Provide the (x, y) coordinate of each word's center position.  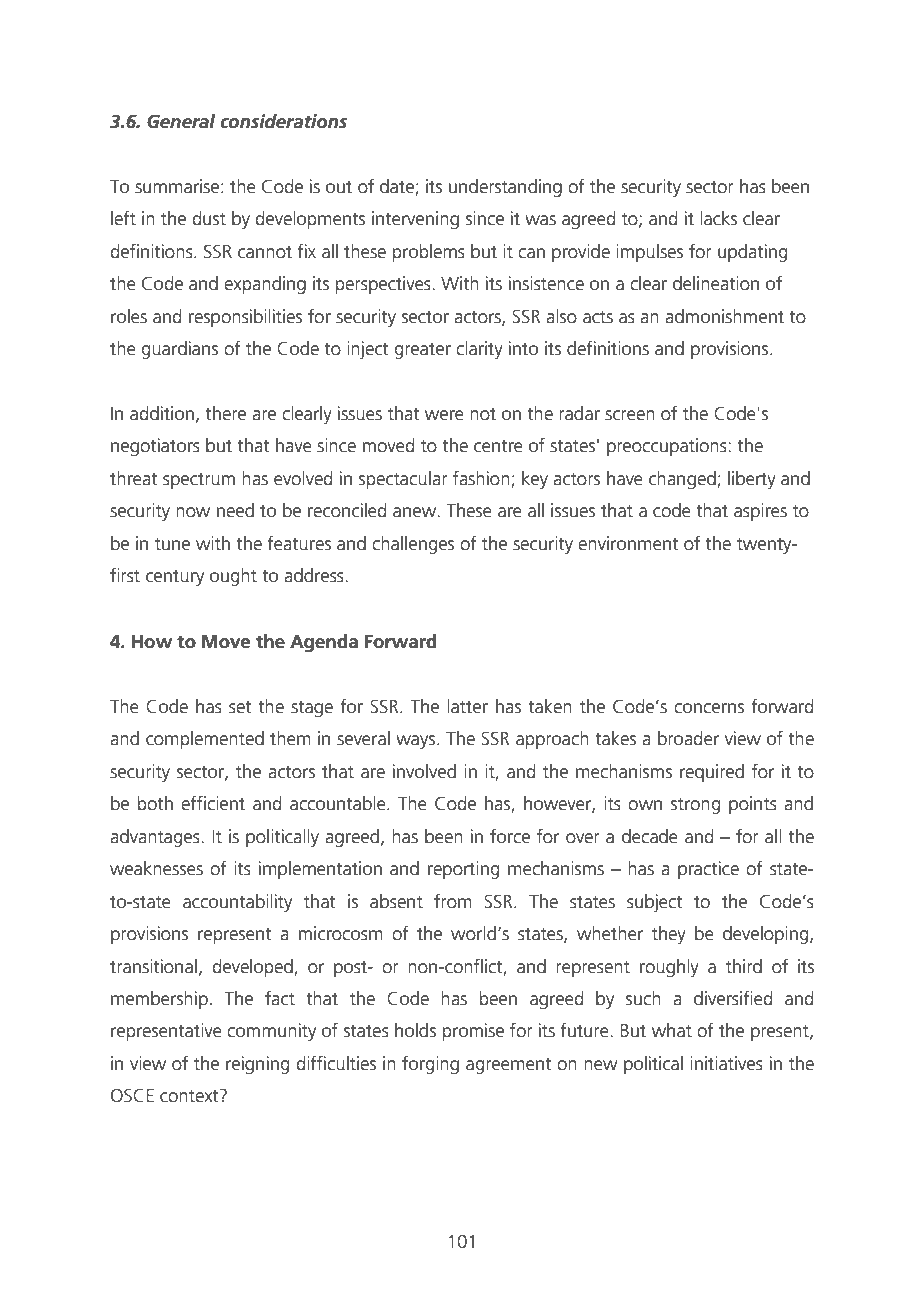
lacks (718, 218)
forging (430, 1065)
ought (233, 577)
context (190, 1096)
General (181, 121)
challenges (413, 545)
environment (628, 543)
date (398, 187)
